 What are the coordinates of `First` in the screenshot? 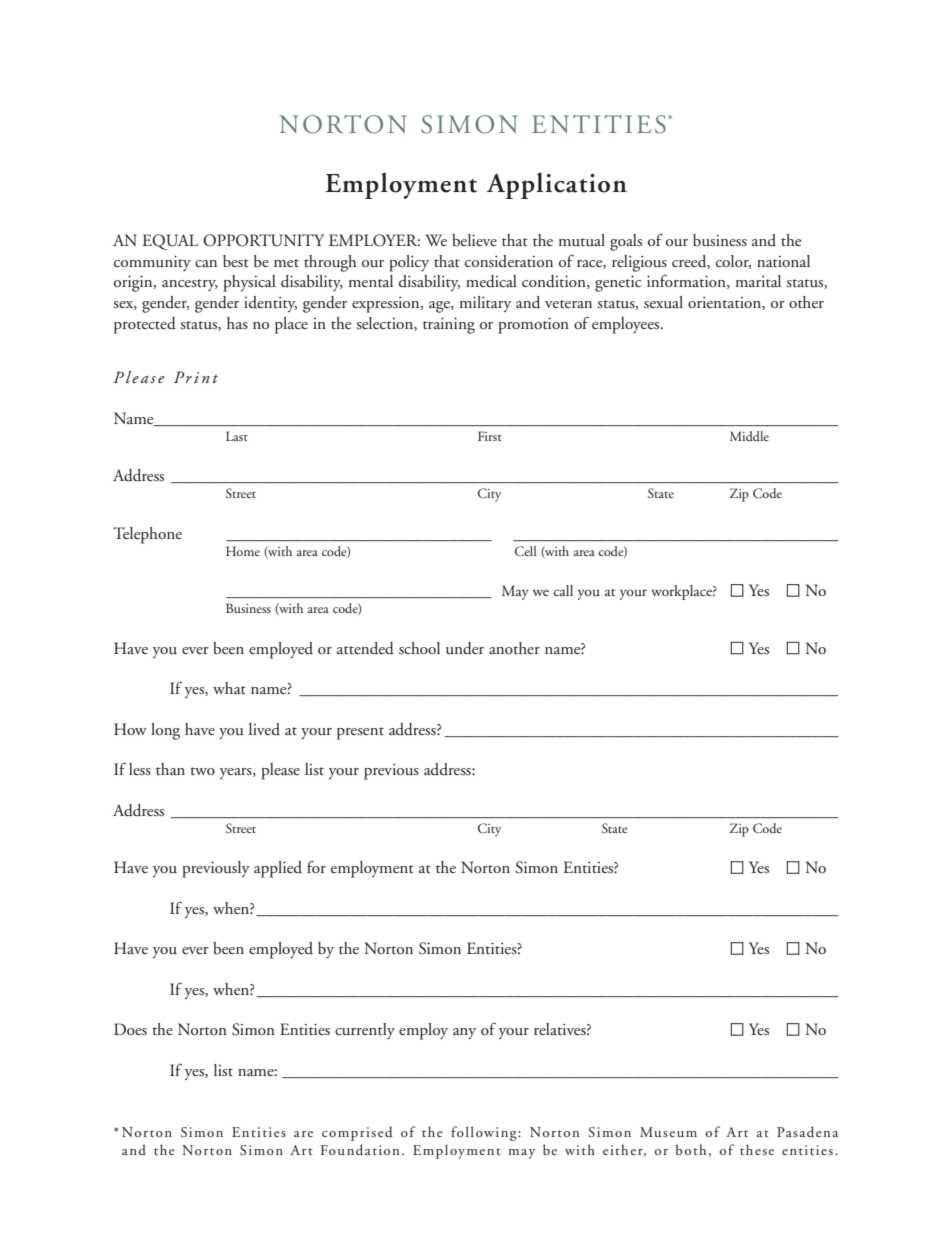 It's located at (490, 436).
